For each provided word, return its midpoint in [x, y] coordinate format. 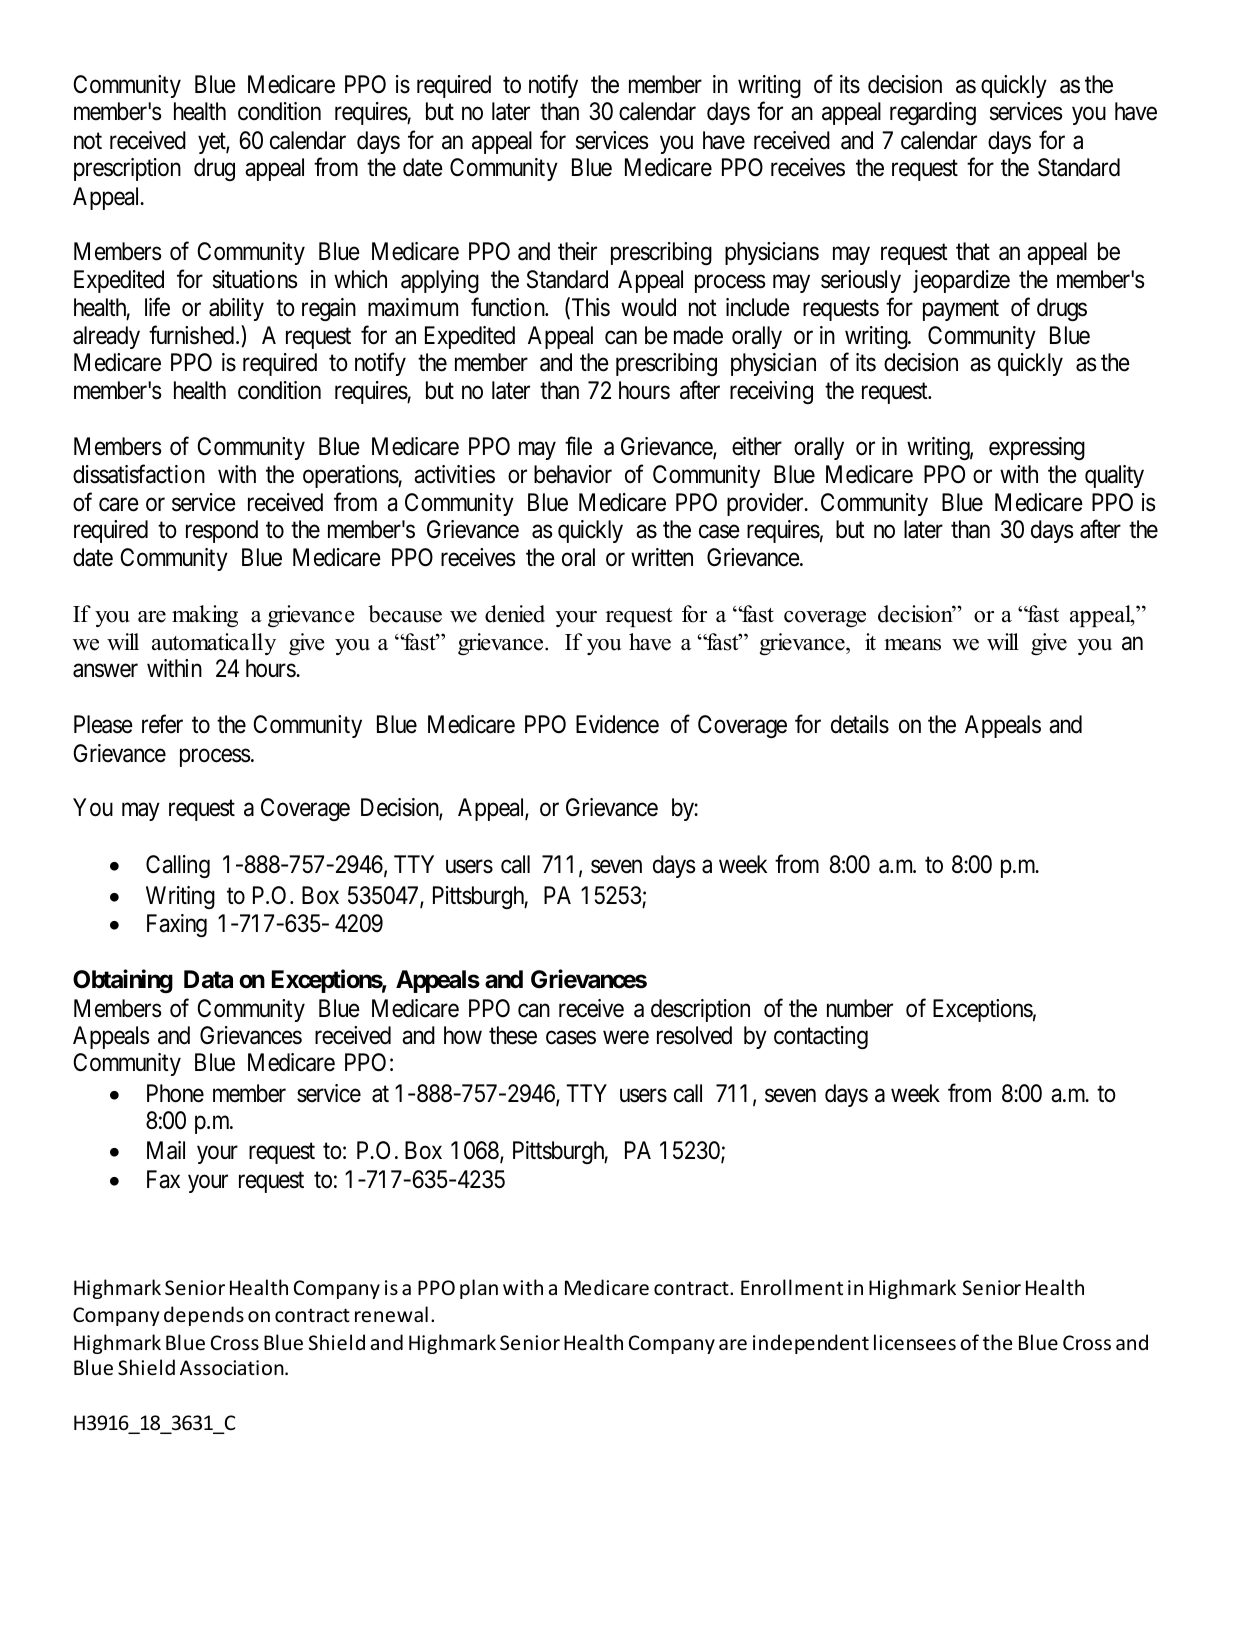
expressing [1037, 448]
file [578, 446]
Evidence [617, 724]
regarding [933, 113]
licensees [915, 1342]
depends [204, 1316]
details [860, 724]
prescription [127, 169]
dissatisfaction [139, 474]
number [860, 1008]
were [626, 1038]
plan [479, 1289]
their [577, 251]
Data [208, 979]
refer [162, 724]
